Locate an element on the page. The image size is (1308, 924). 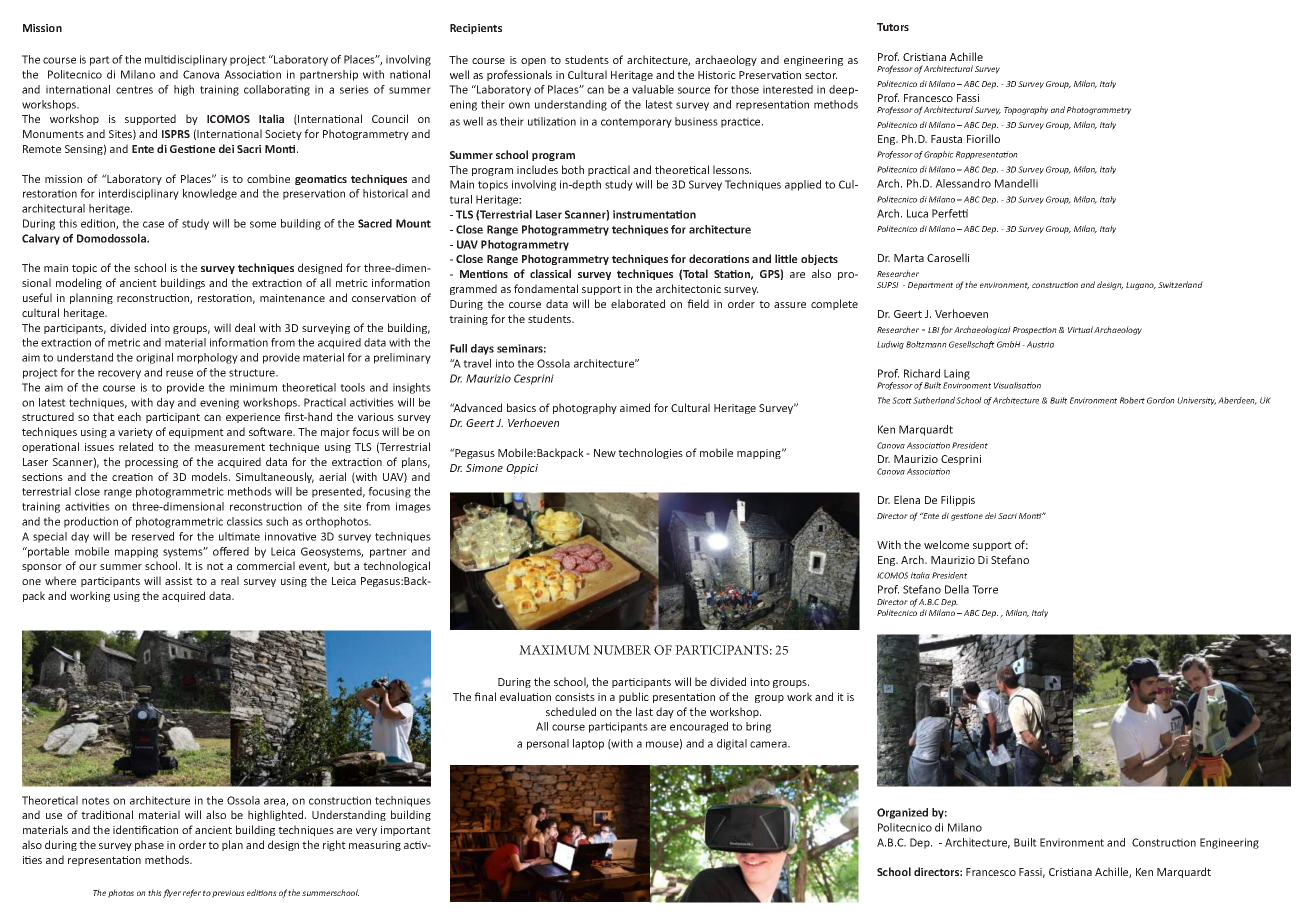
Topography is located at coordinates (1026, 110).
